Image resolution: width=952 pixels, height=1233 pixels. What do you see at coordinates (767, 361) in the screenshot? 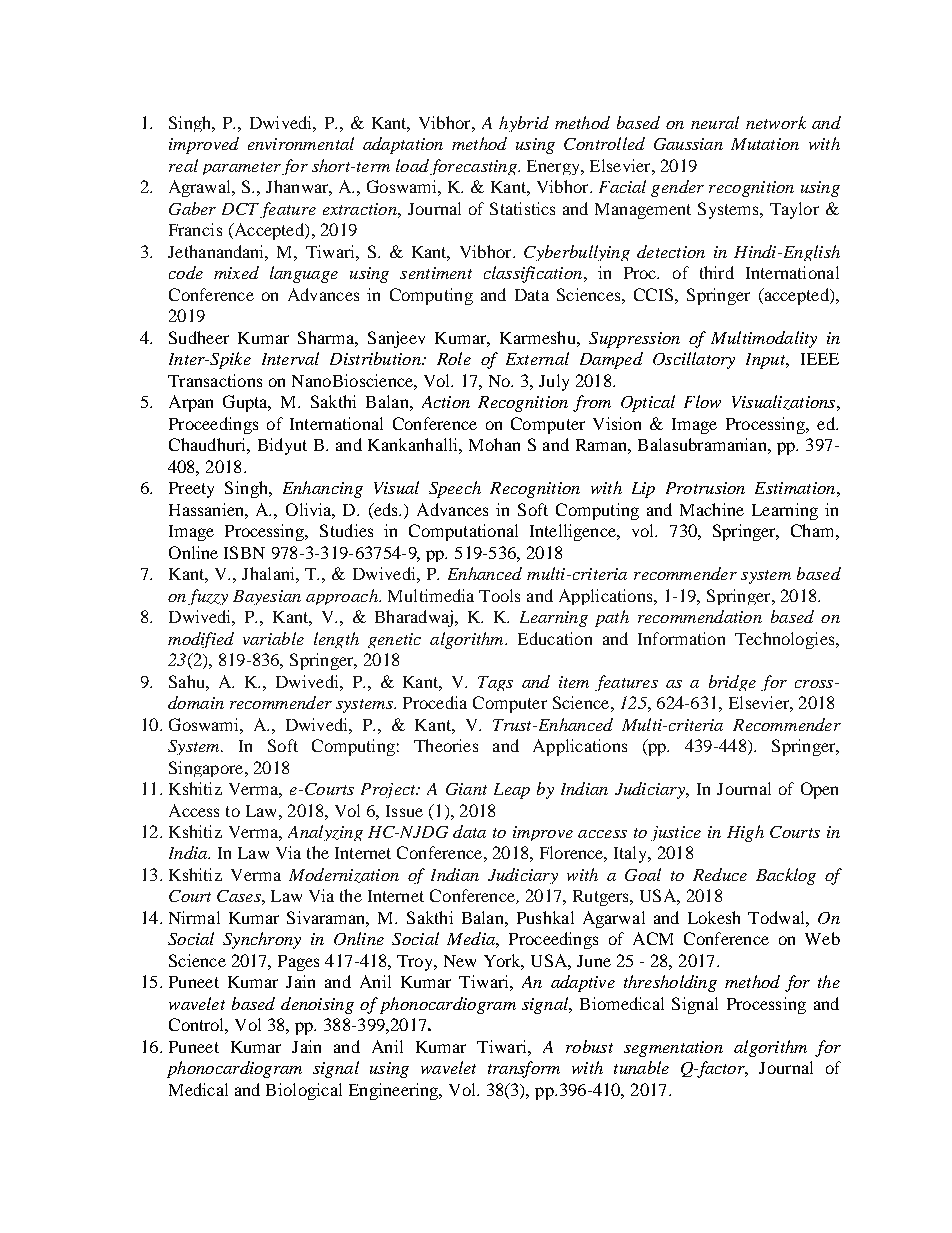
I see `Input` at bounding box center [767, 361].
